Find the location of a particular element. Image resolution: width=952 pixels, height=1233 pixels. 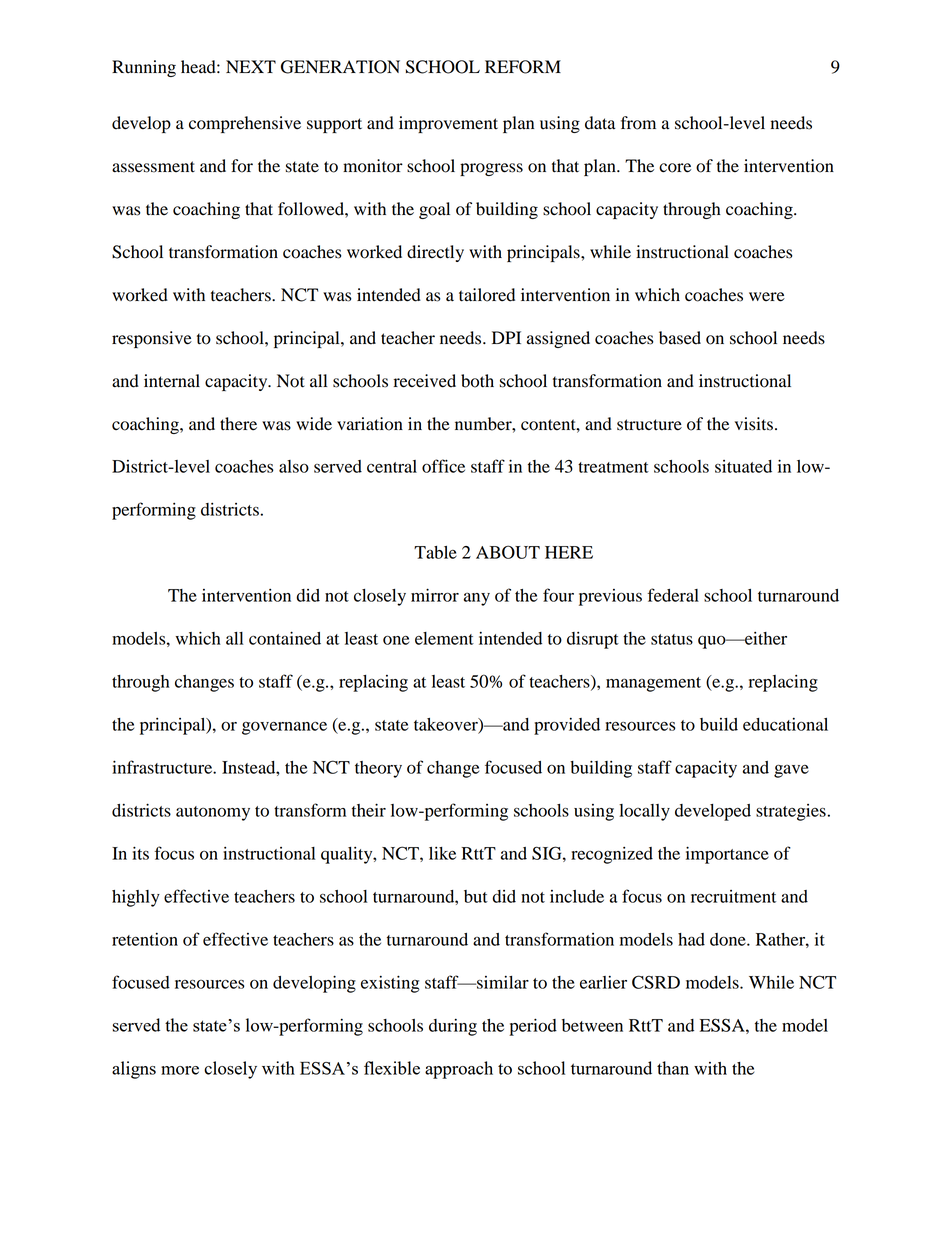

from is located at coordinates (638, 123).
